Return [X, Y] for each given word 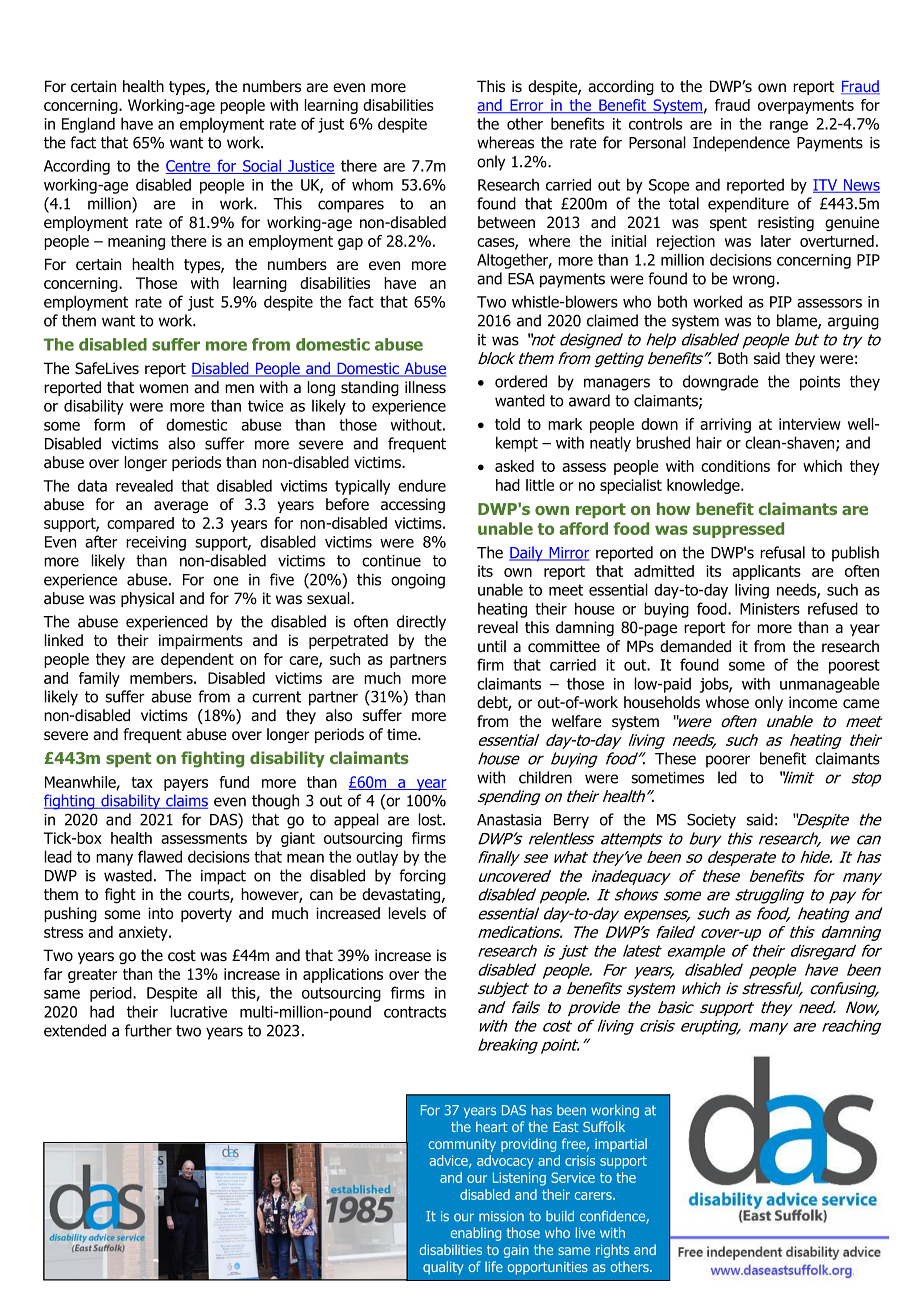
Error [527, 106]
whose [727, 702]
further [148, 1030]
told [507, 424]
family [99, 679]
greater [93, 976]
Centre [189, 167]
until [492, 646]
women [163, 389]
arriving [725, 425]
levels [407, 913]
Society [711, 821]
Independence [741, 144]
